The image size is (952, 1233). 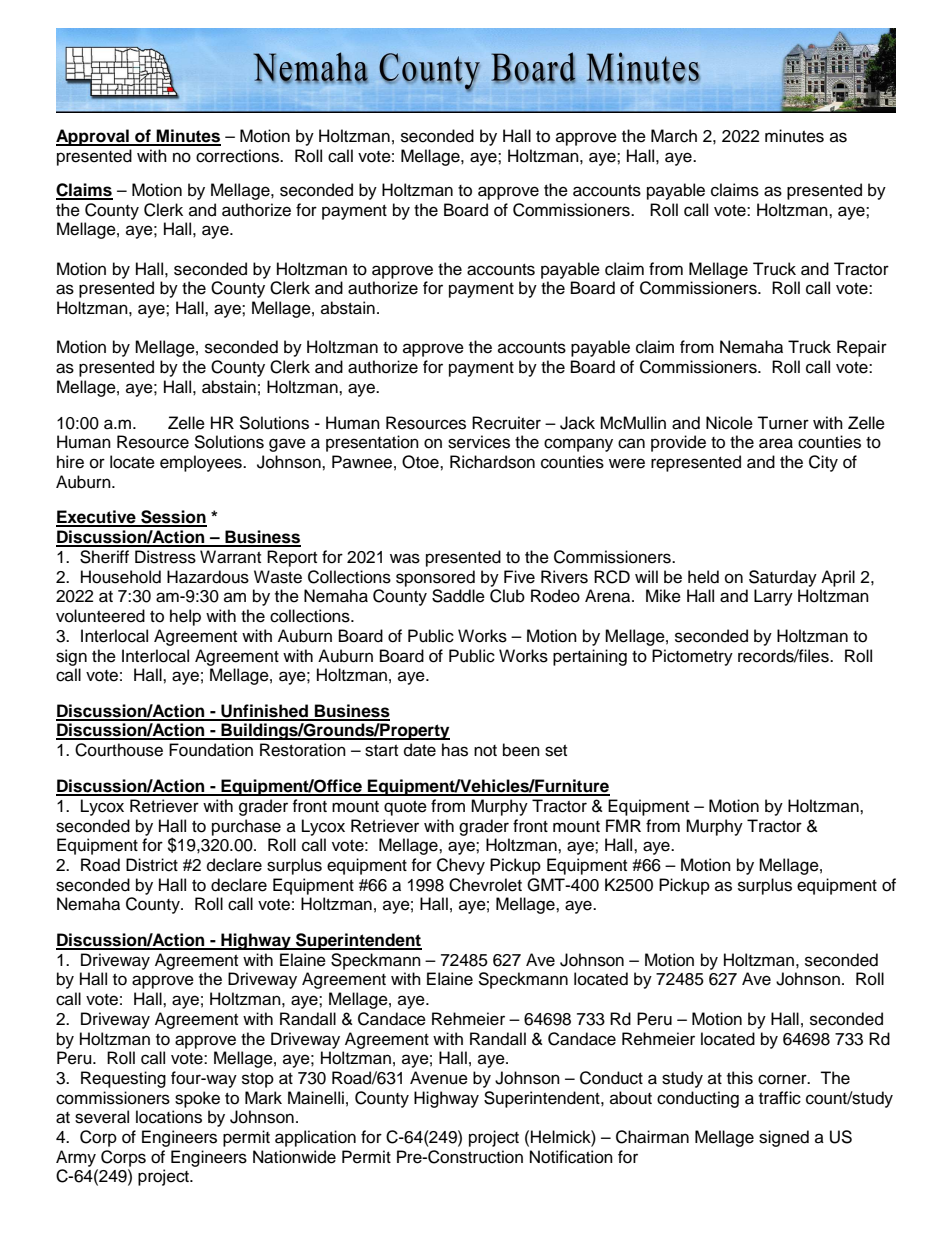 I want to click on District, so click(x=152, y=865).
